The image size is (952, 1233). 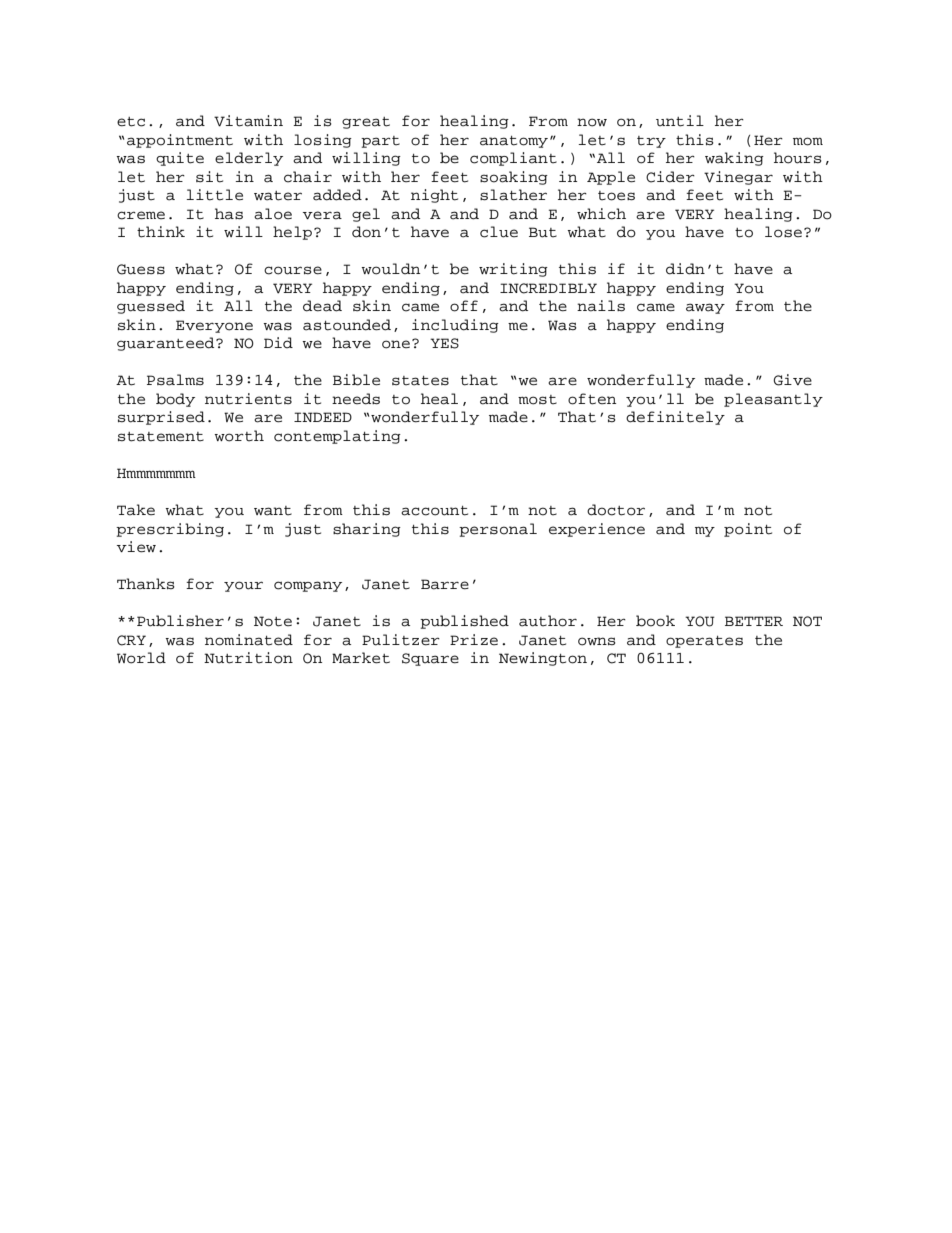 What do you see at coordinates (513, 270) in the screenshot?
I see `writing` at bounding box center [513, 270].
